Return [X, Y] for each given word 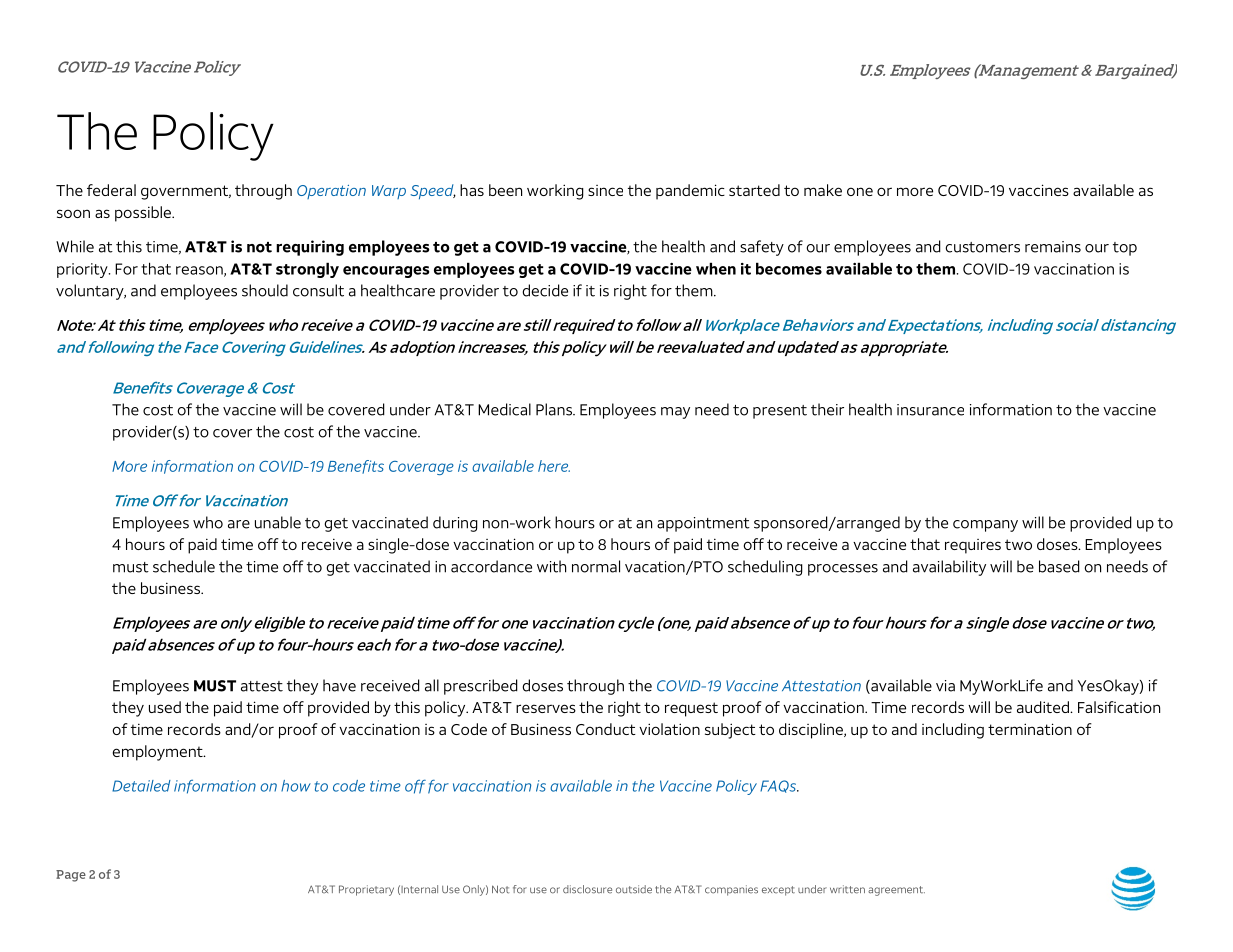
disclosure [587, 889]
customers [982, 247]
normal [596, 566]
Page [71, 876]
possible [144, 214]
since [605, 190]
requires [973, 546]
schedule [184, 566]
